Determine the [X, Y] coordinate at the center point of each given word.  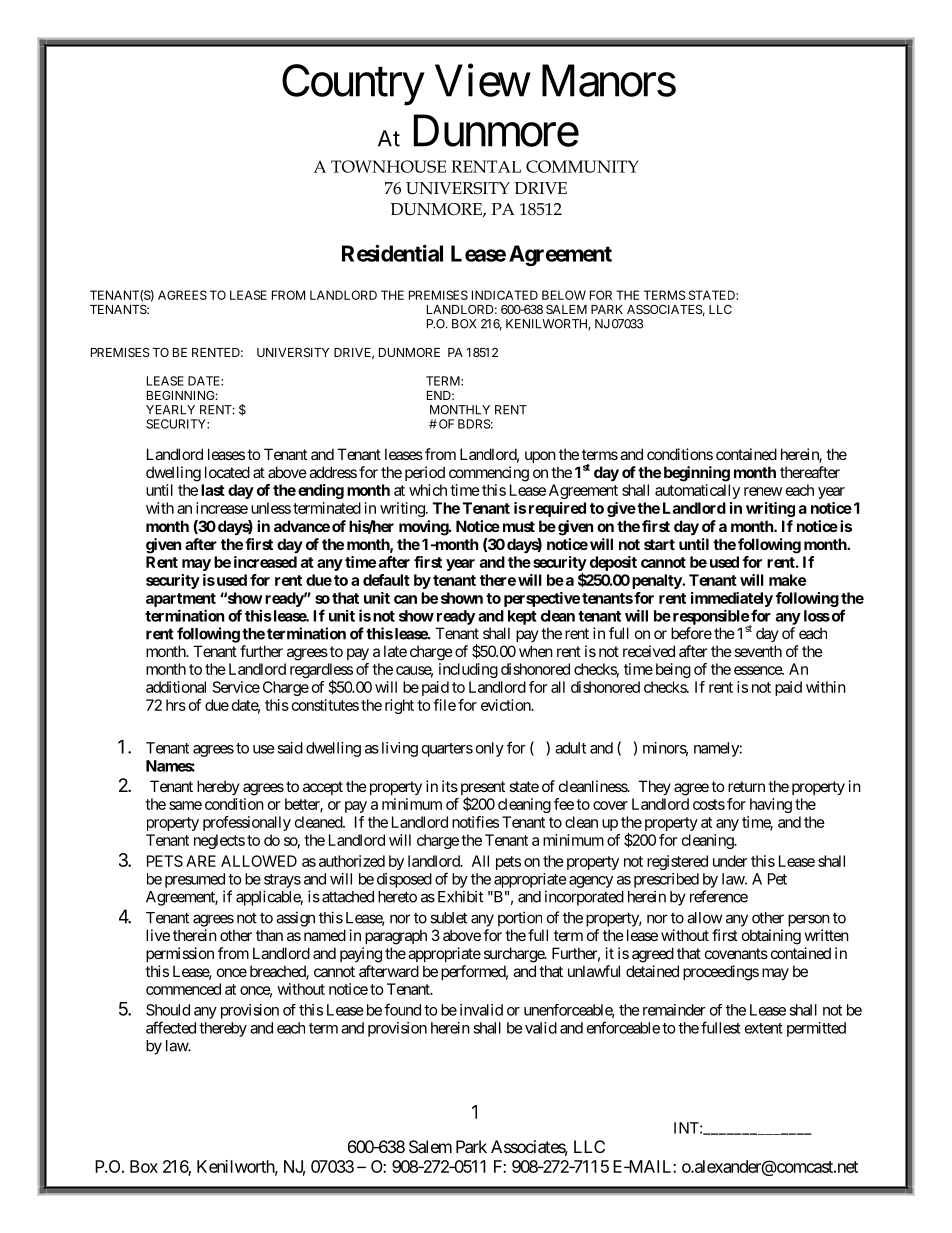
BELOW [564, 295]
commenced [183, 989]
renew [763, 491]
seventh [758, 651]
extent [764, 1028]
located [227, 472]
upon [540, 457]
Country [353, 85]
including [468, 670]
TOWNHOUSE [388, 166]
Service [236, 687]
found [402, 1009]
